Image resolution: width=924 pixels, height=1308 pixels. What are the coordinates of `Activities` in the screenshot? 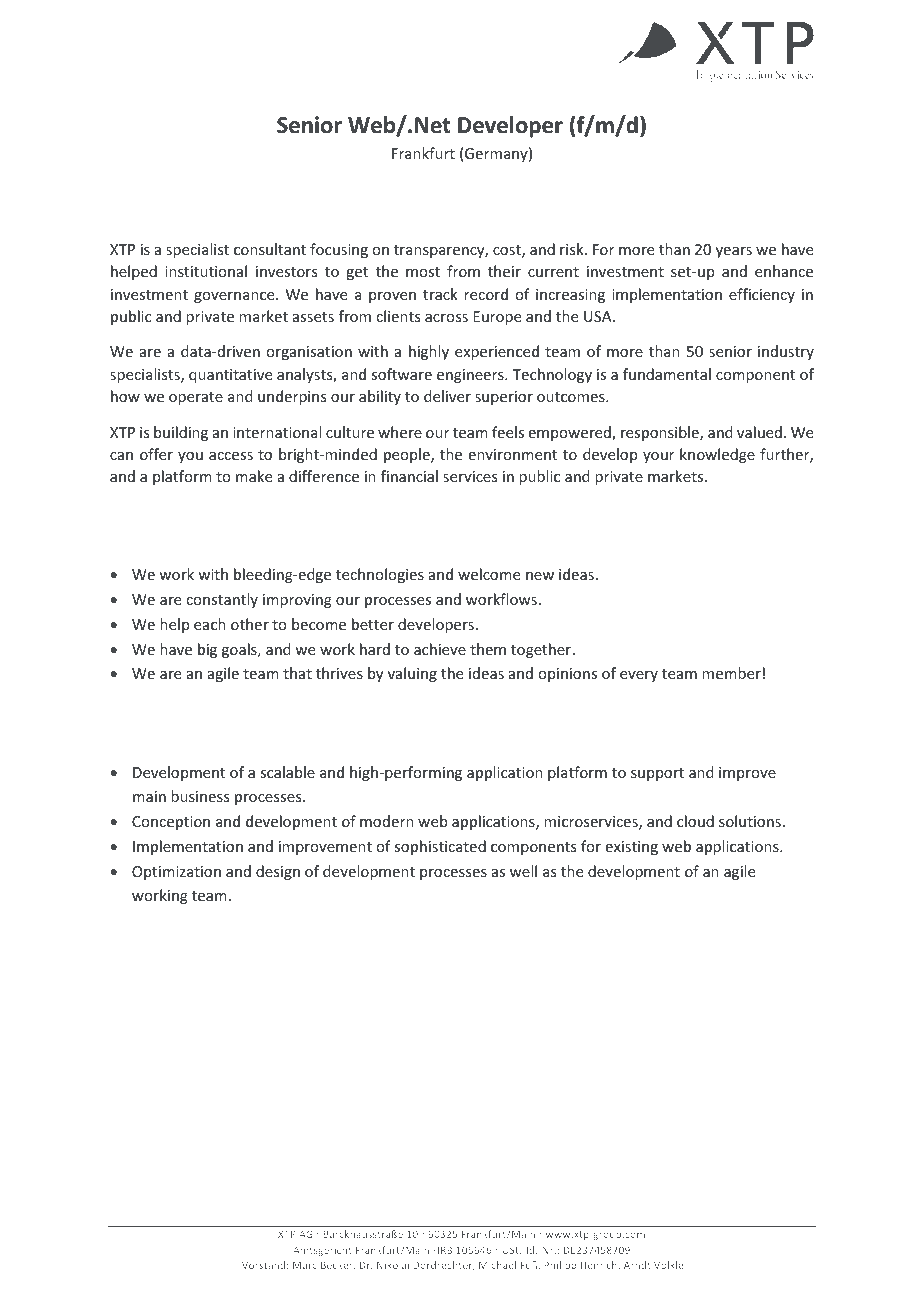 It's located at (211, 724).
